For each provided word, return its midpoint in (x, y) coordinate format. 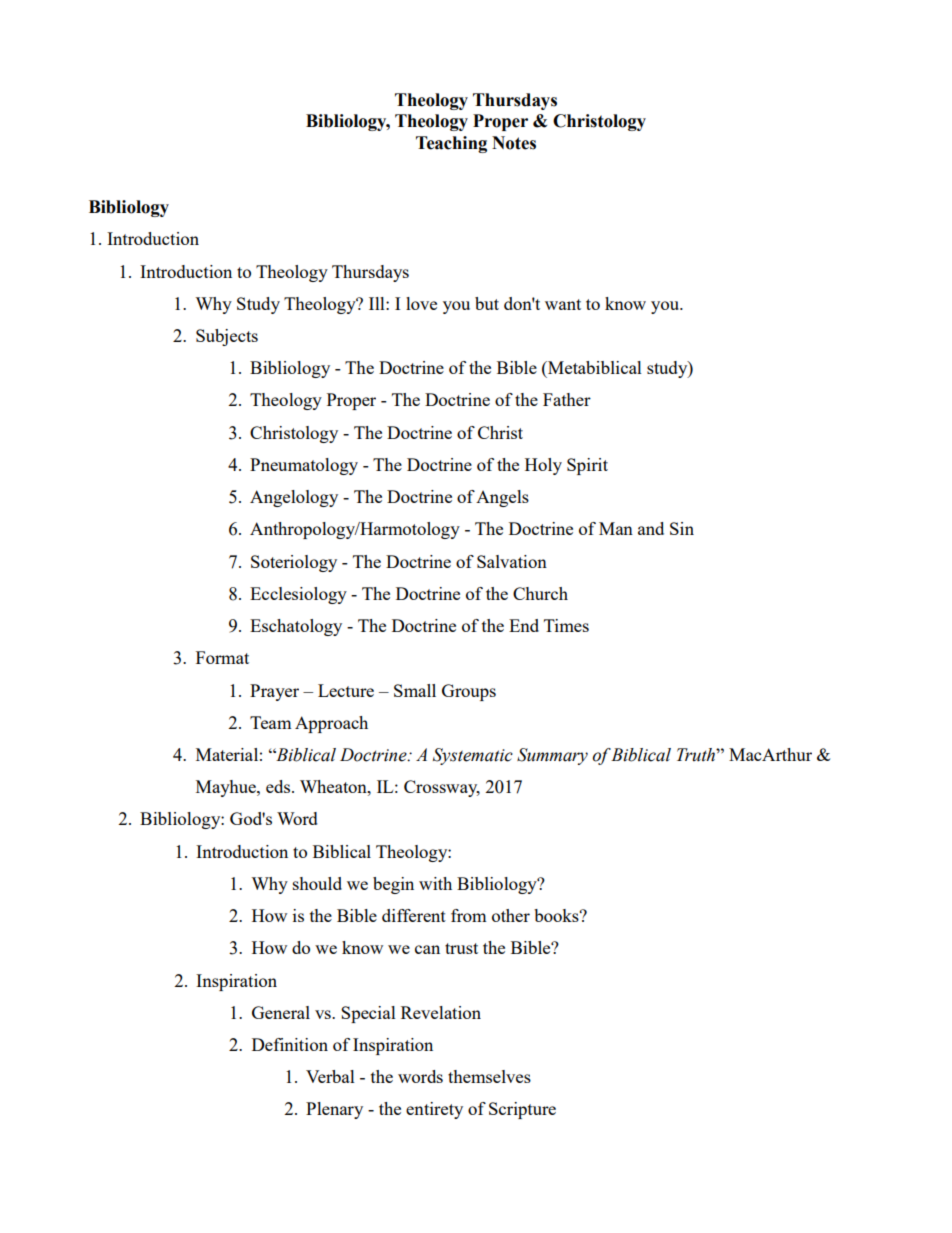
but (487, 303)
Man (616, 528)
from (469, 915)
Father (567, 399)
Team (271, 722)
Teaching (451, 144)
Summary (552, 756)
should (317, 883)
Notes (514, 143)
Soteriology (294, 563)
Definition (290, 1044)
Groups (469, 692)
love (421, 303)
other (511, 915)
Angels (502, 498)
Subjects (227, 337)
